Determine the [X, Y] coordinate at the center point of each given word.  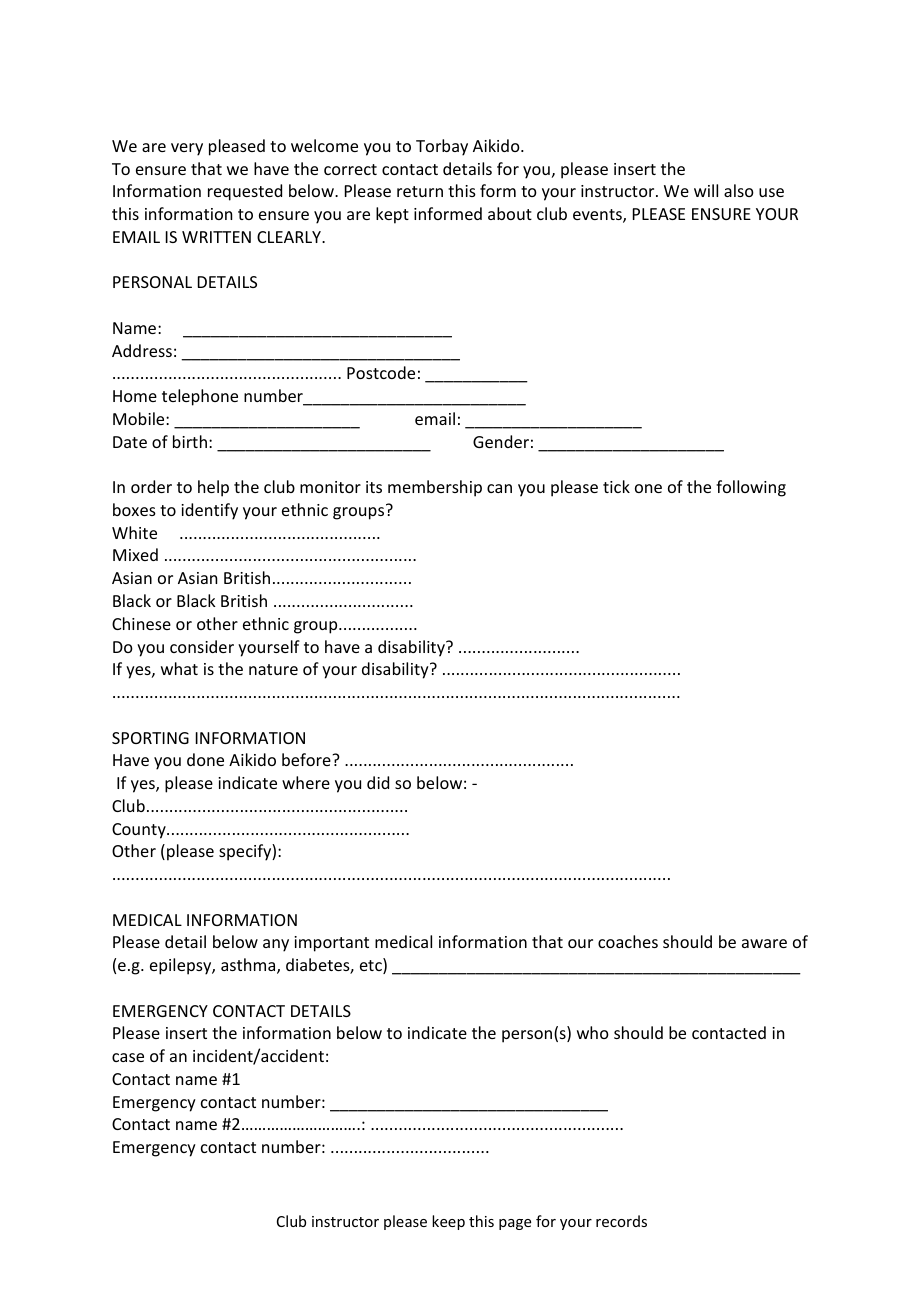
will [706, 190]
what [179, 668]
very [187, 149]
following [751, 488]
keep [448, 1222]
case [128, 1057]
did [378, 782]
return [420, 191]
